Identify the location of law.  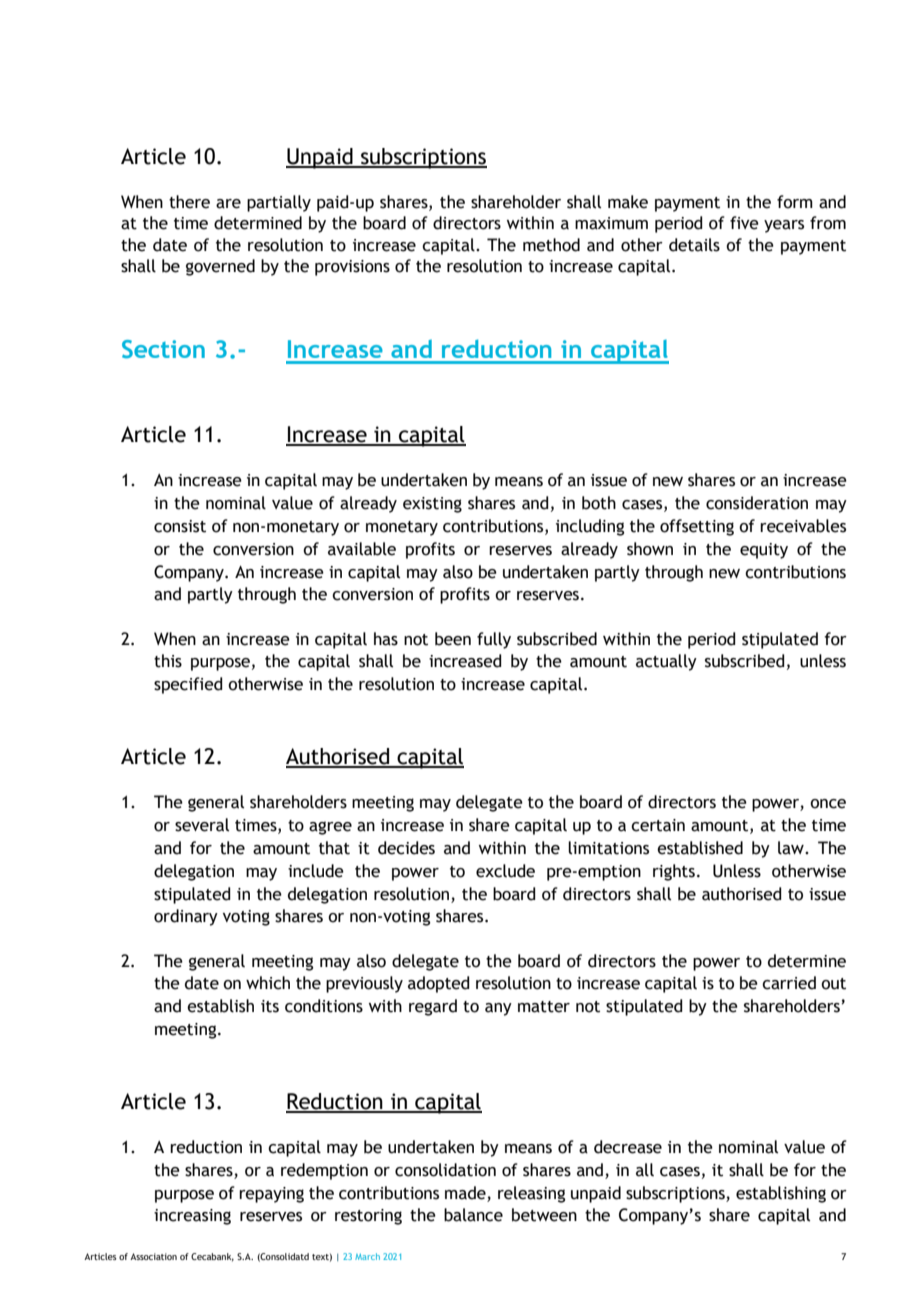
(792, 848).
